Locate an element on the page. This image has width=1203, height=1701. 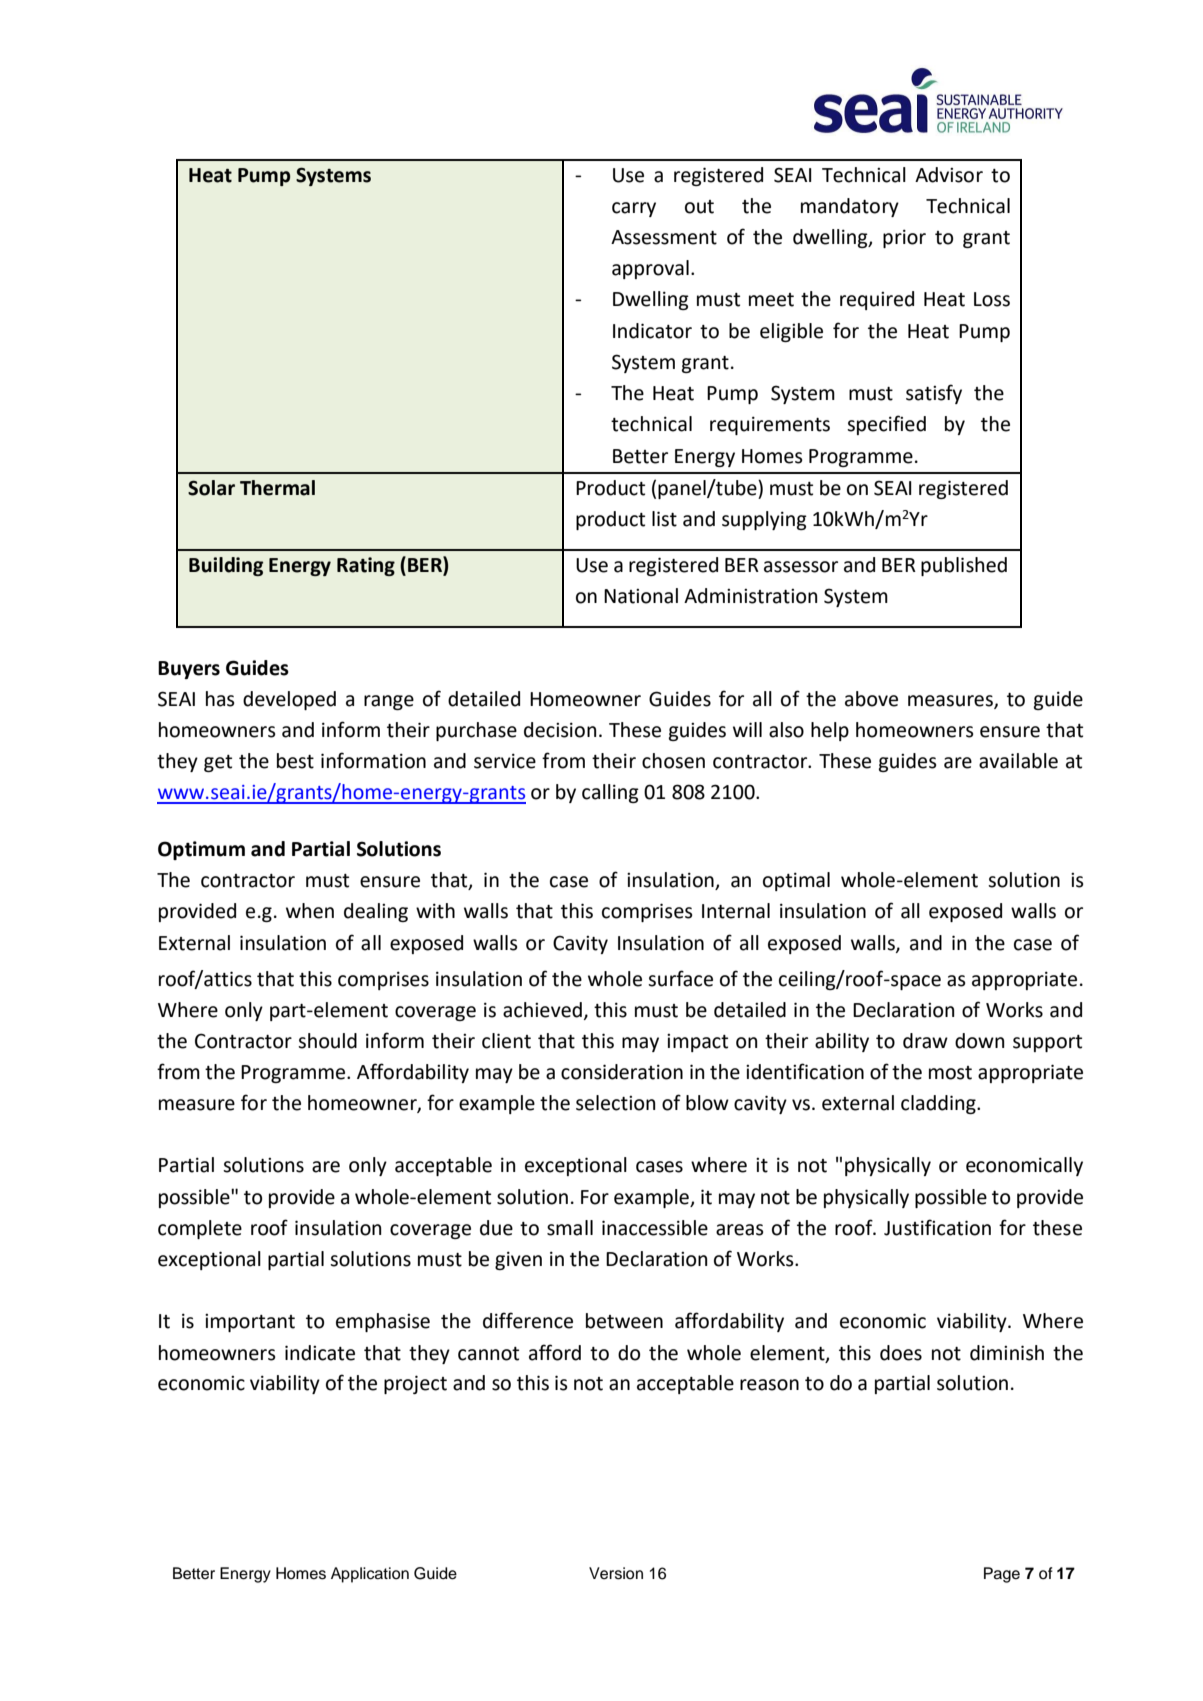
Thermal is located at coordinates (277, 488).
